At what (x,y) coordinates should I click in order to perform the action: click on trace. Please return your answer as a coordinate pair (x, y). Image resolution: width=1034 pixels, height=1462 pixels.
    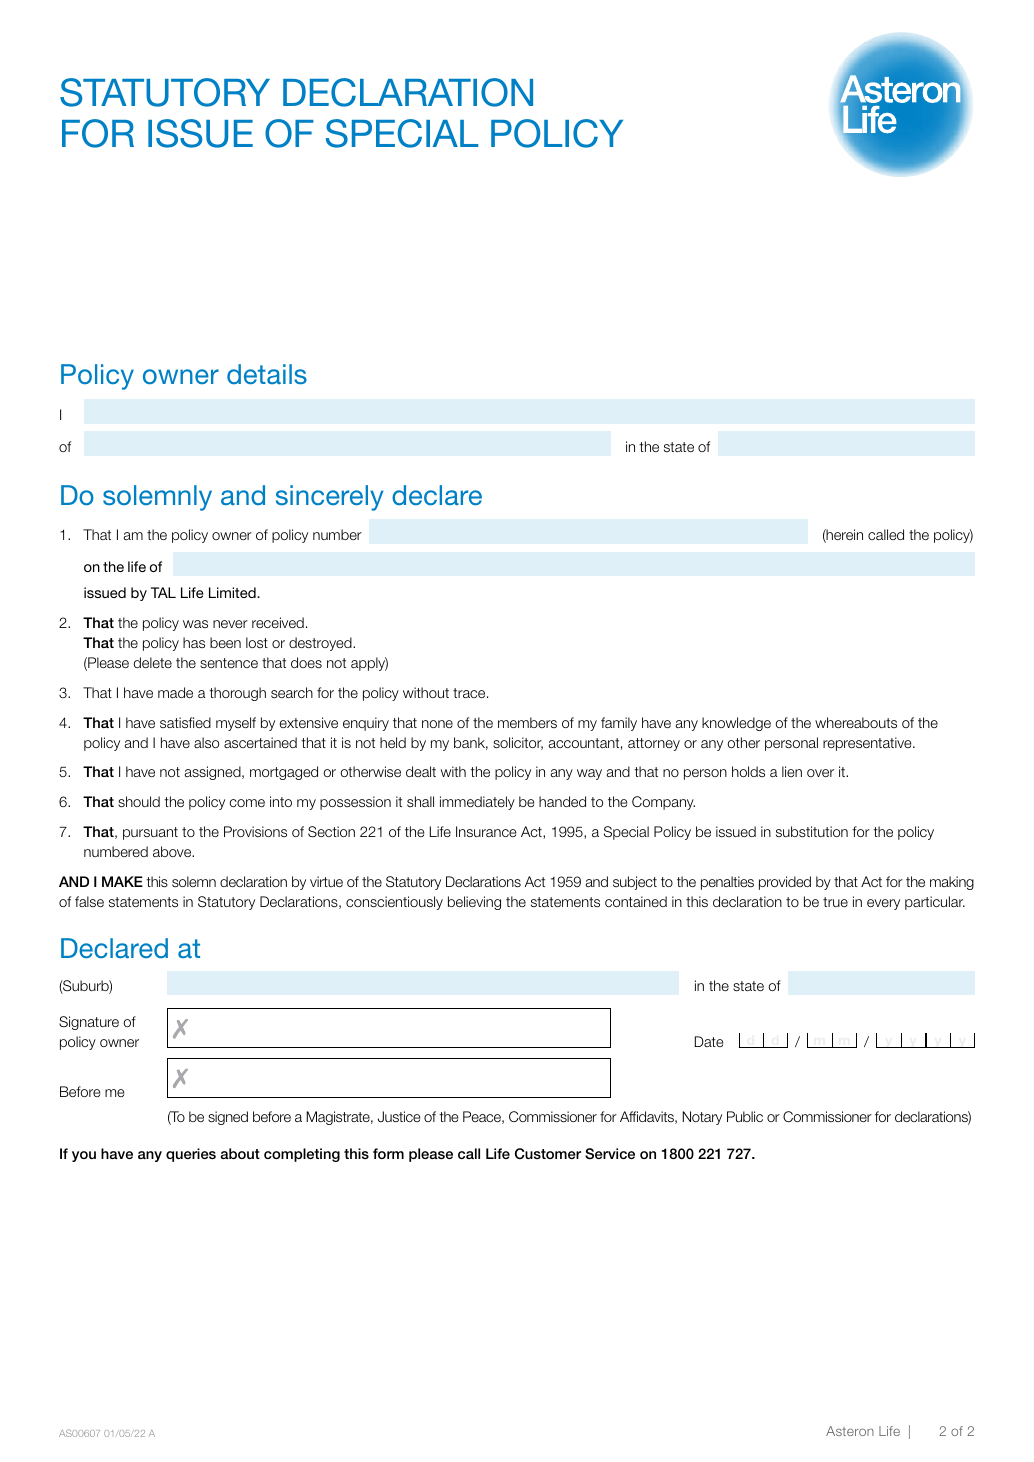
    Looking at the image, I should click on (470, 693).
